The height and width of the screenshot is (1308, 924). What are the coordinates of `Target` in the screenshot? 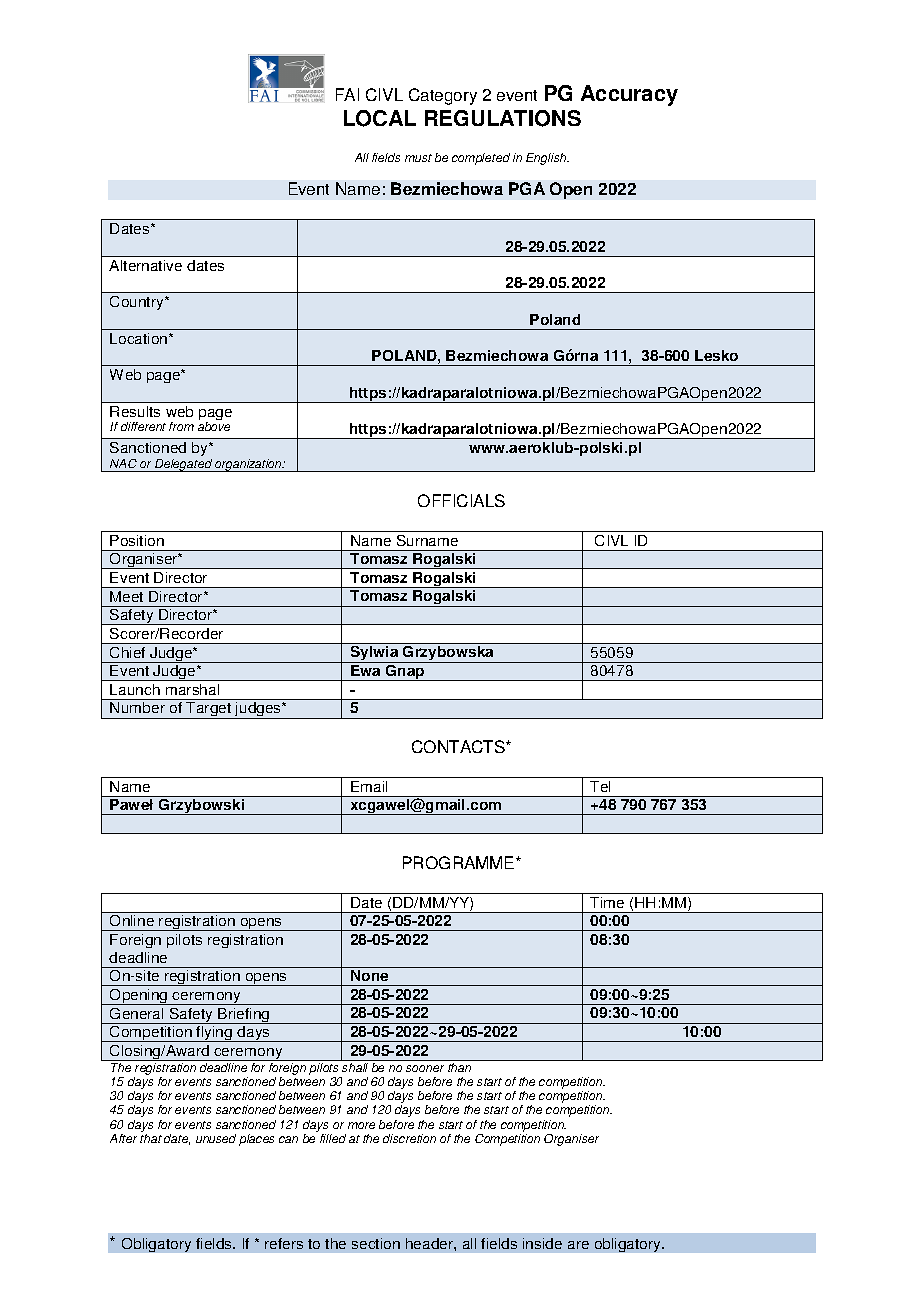 It's located at (209, 710).
